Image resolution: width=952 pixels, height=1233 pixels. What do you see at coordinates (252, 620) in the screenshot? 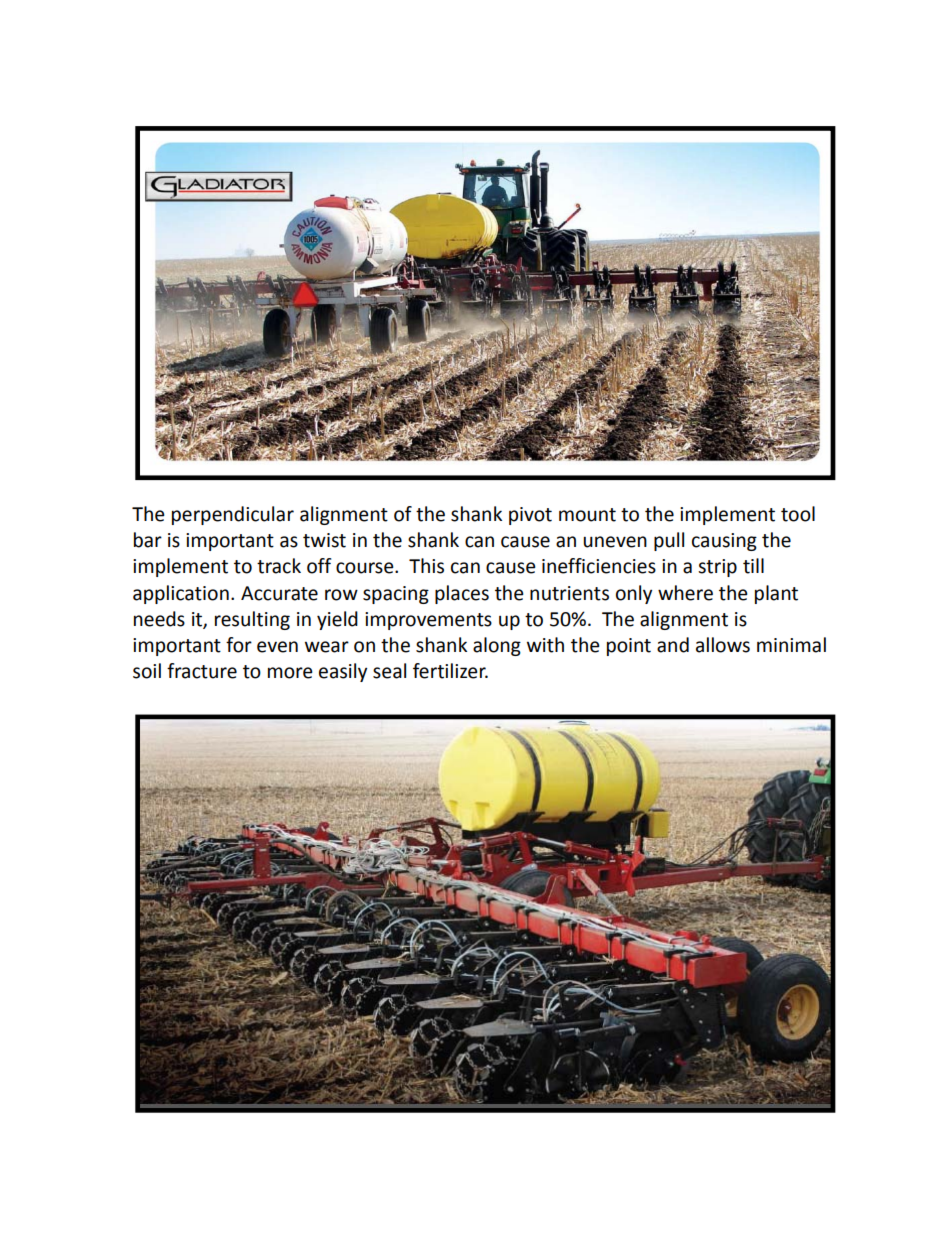
I see `resulting` at bounding box center [252, 620].
